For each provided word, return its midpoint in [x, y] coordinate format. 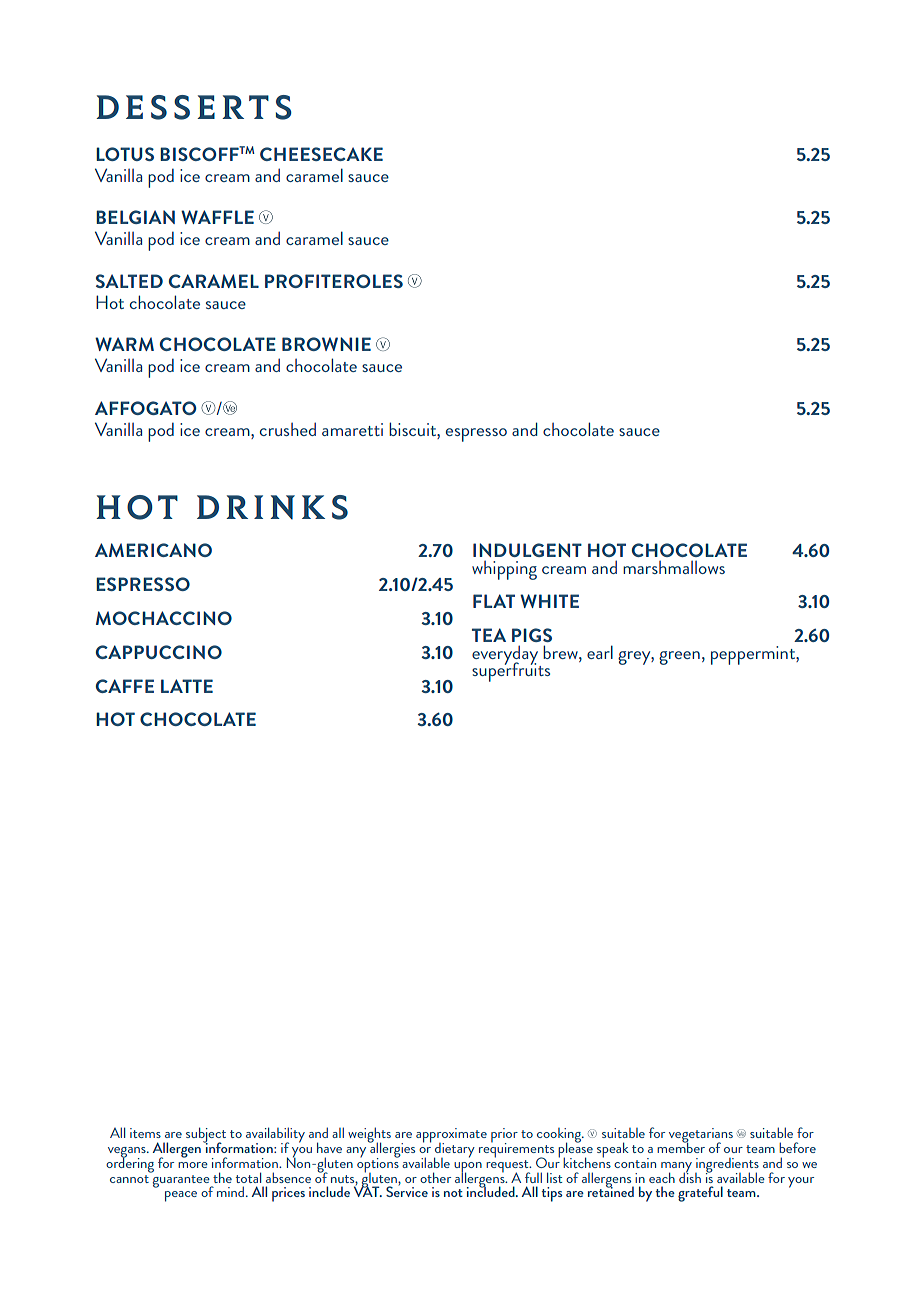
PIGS [532, 635]
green [679, 658]
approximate [451, 1136]
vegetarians [701, 1136]
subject [206, 1136]
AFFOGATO [146, 408]
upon [468, 1168]
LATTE [187, 686]
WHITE [549, 601]
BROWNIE [326, 344]
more [193, 1165]
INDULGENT [527, 550]
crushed [288, 429]
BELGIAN [135, 217]
